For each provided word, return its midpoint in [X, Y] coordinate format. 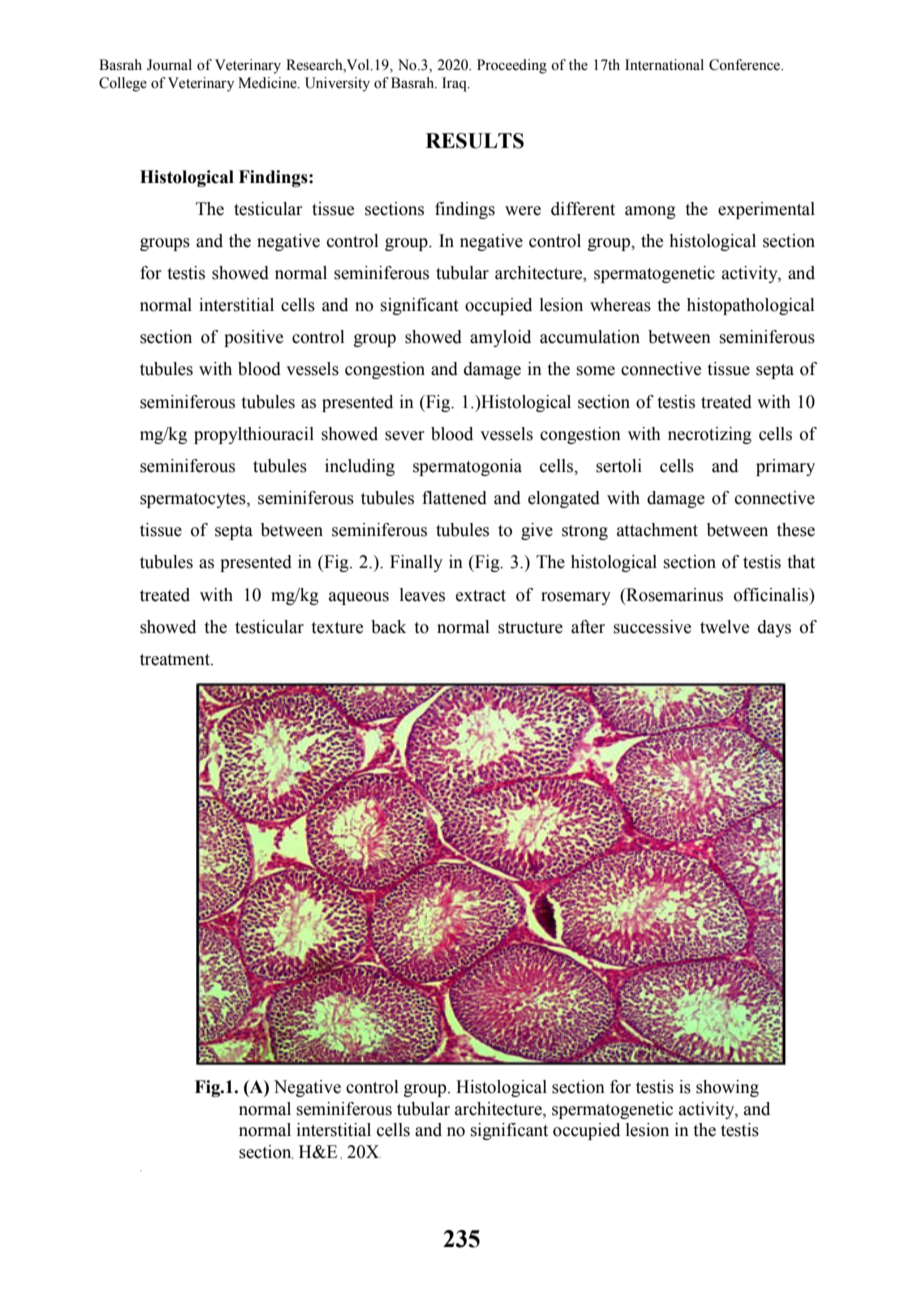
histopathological [750, 306]
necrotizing [710, 435]
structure [530, 628]
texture [337, 628]
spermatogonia [467, 467]
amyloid [500, 338]
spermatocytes [194, 500]
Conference [746, 65]
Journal [169, 65]
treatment [176, 660]
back [388, 627]
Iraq [455, 84]
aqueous [359, 598]
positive [253, 338]
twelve [724, 627]
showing [727, 1088]
